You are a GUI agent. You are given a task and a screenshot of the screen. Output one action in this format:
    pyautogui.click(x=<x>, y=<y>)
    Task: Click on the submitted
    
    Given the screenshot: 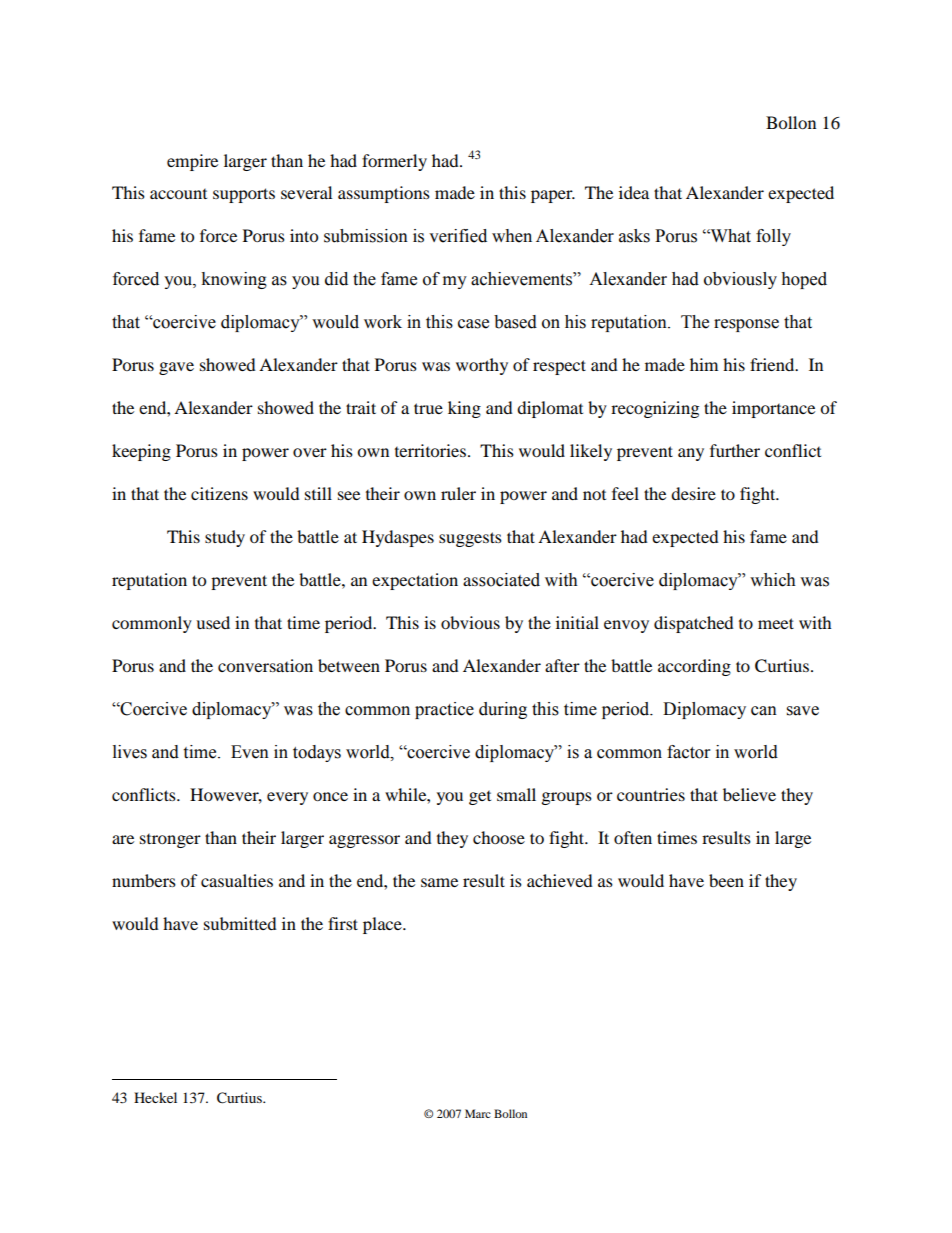 What is the action you would take?
    pyautogui.click(x=240, y=923)
